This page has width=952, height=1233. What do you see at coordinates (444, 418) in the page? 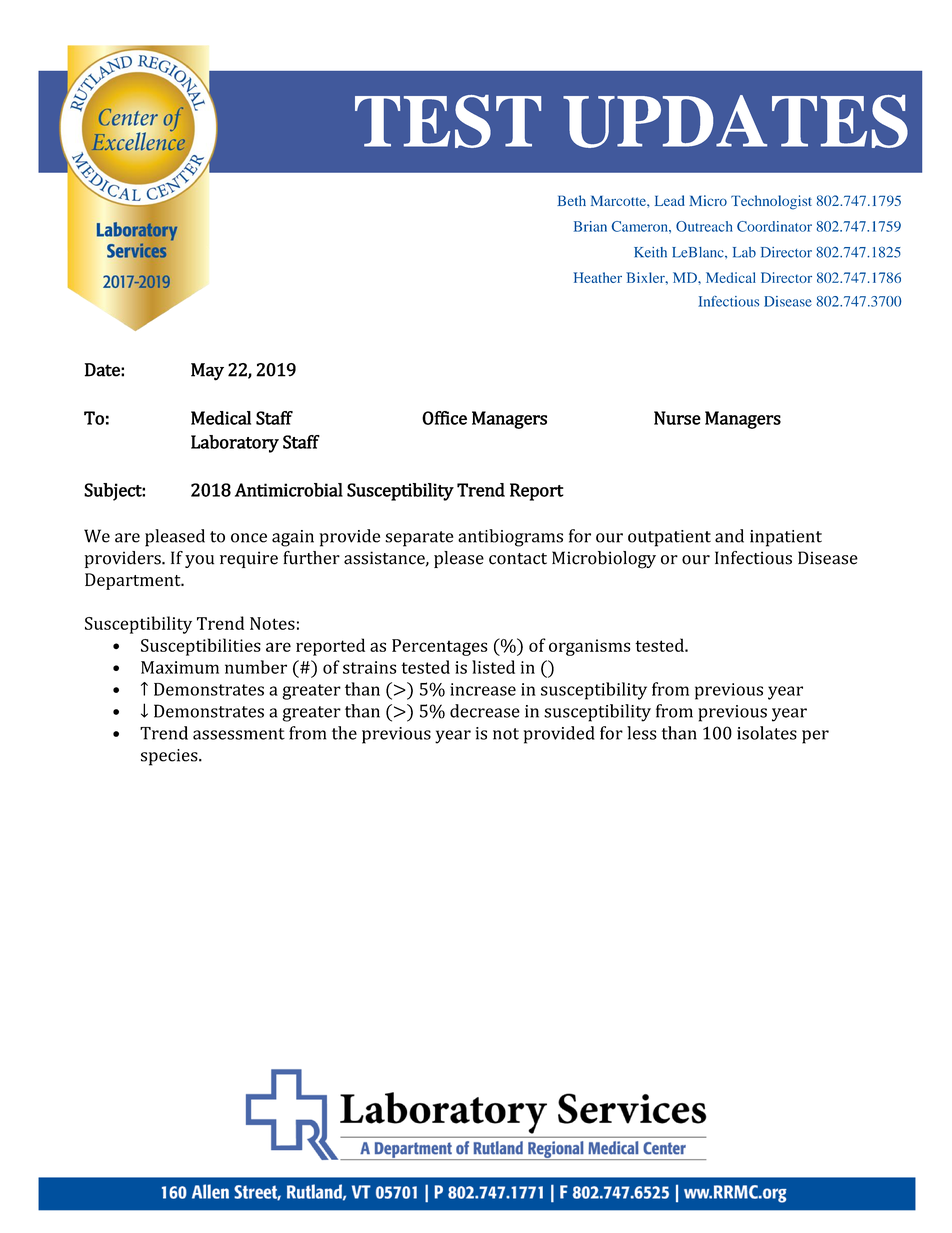
I see `Office` at bounding box center [444, 418].
